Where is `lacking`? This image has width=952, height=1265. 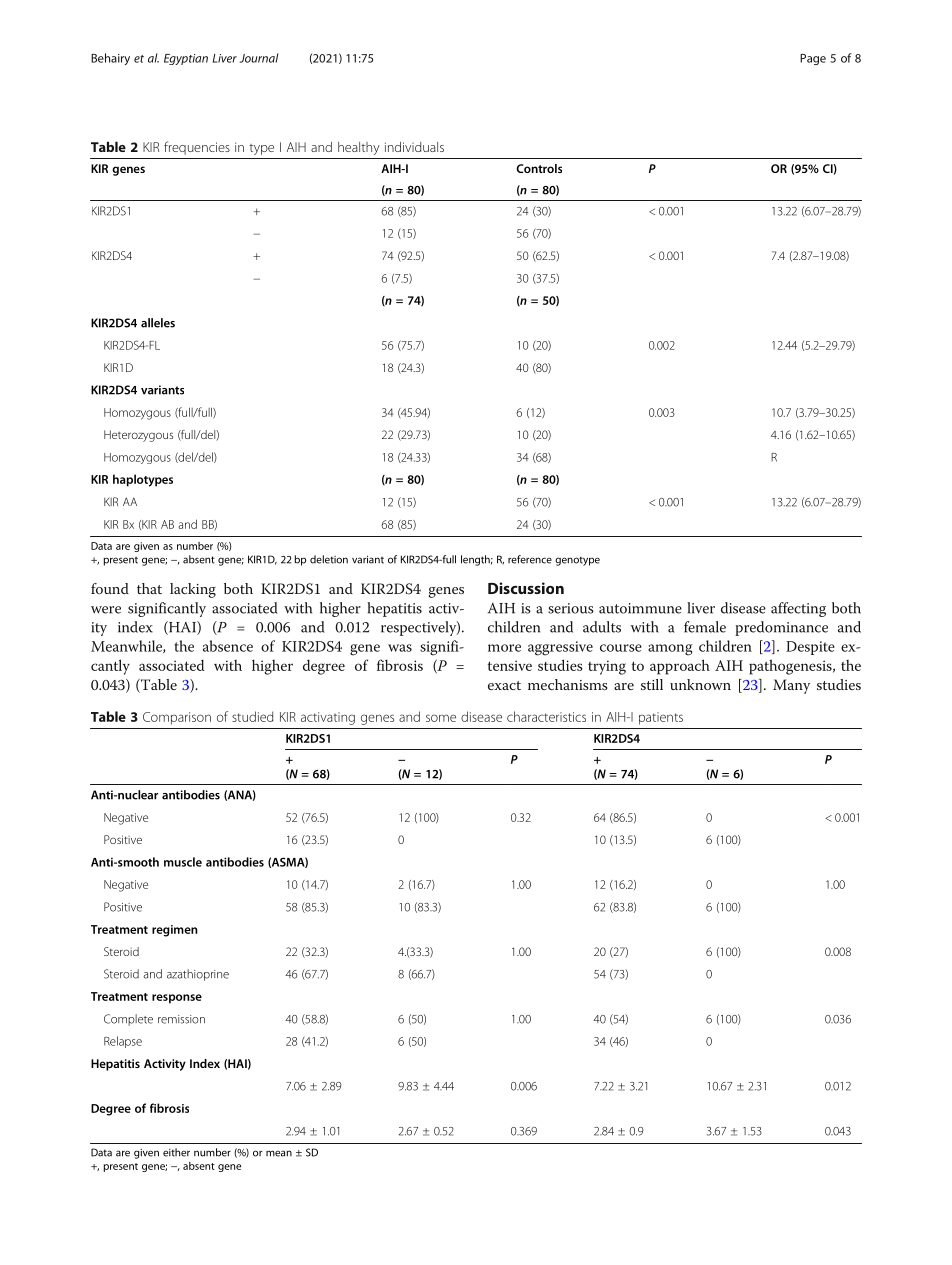 lacking is located at coordinates (193, 590).
